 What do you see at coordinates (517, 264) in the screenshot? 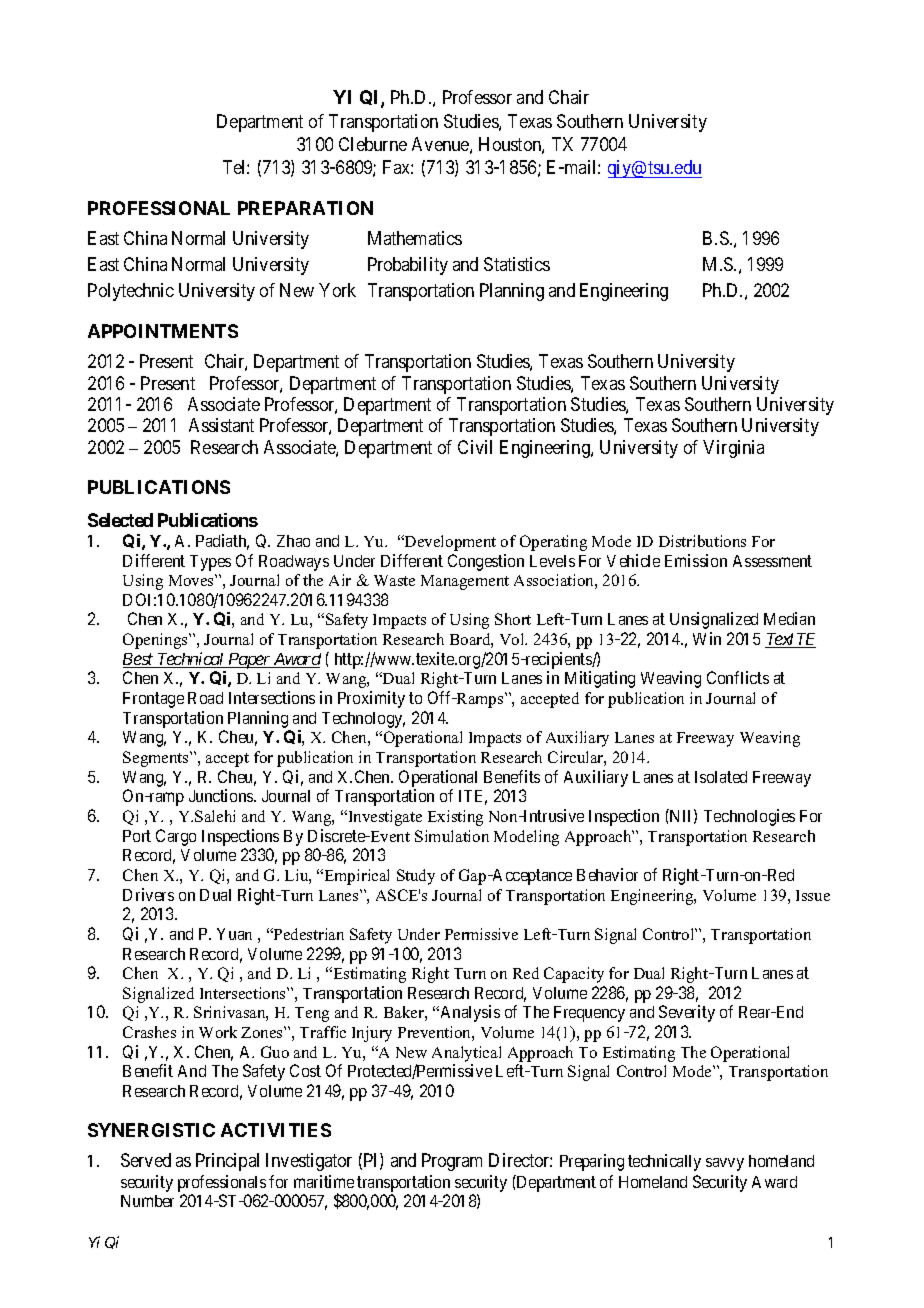
I see `Statistics` at bounding box center [517, 264].
